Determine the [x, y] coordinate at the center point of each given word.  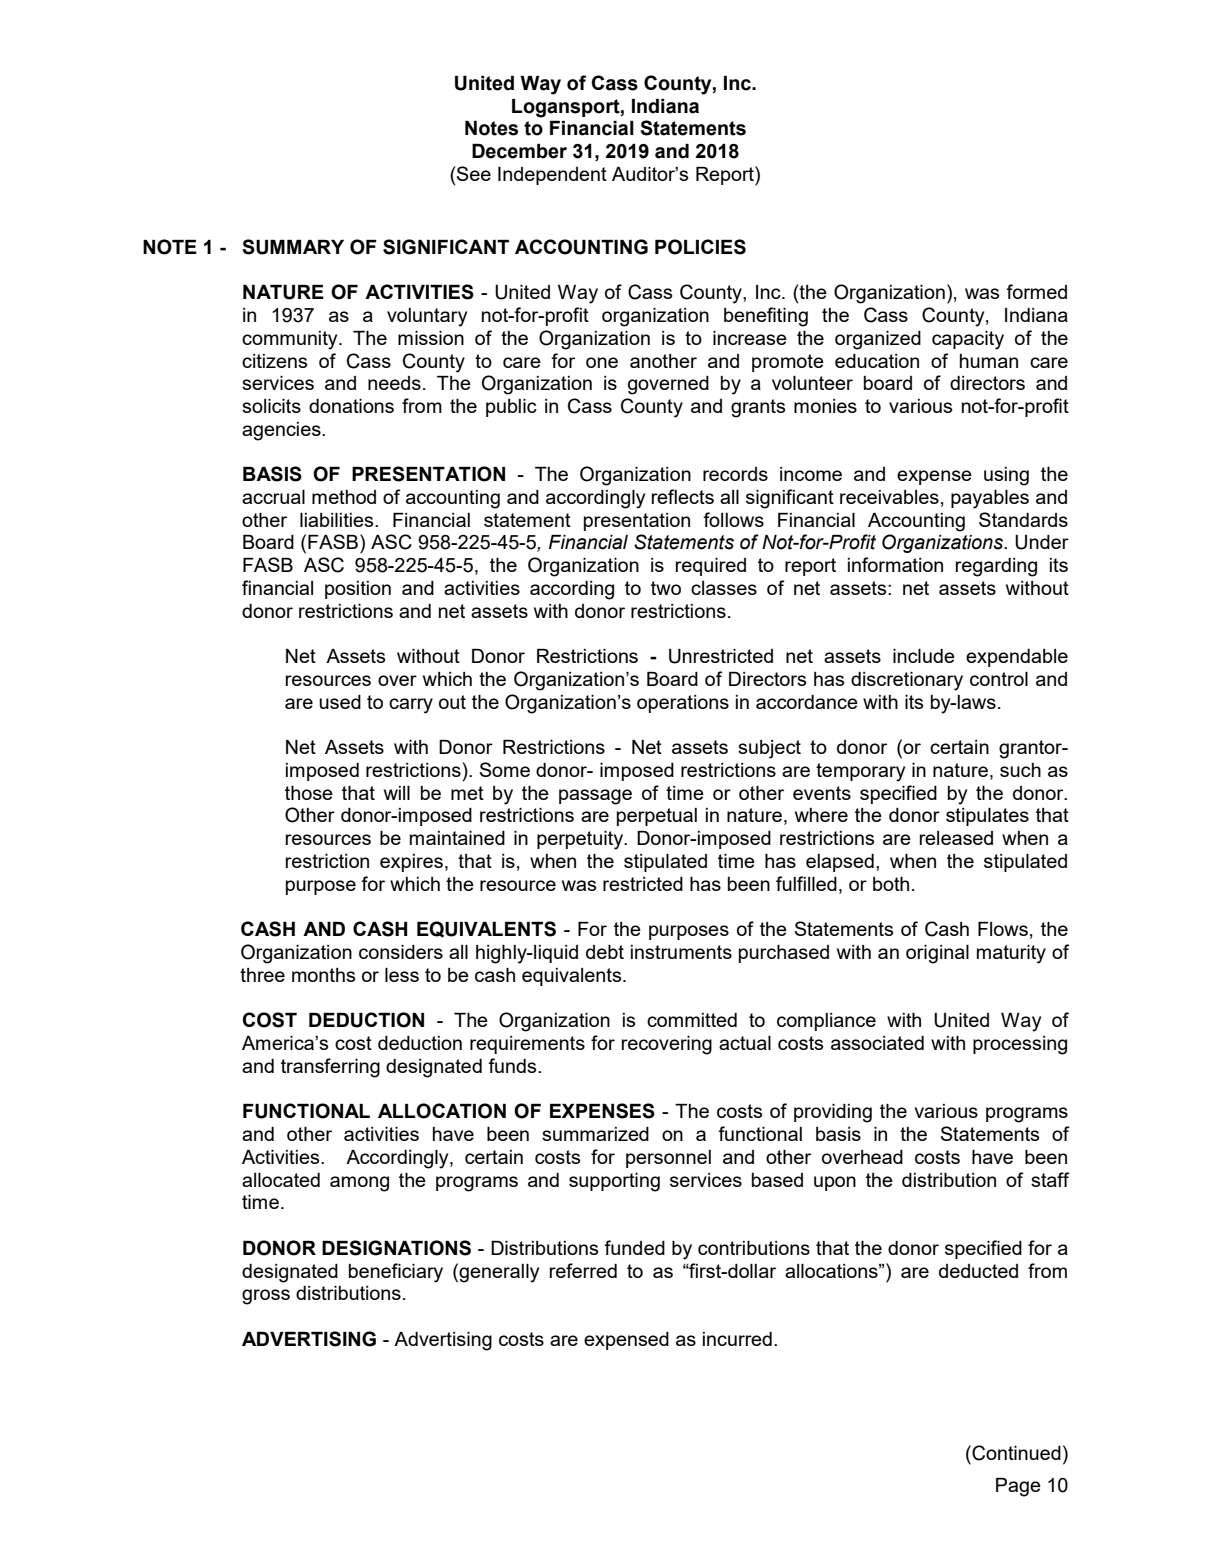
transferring [330, 1068]
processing [1020, 1045]
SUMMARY [293, 247]
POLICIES [700, 247]
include [924, 656]
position [358, 590]
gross [266, 1297]
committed [692, 1020]
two [666, 588]
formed [1036, 291]
